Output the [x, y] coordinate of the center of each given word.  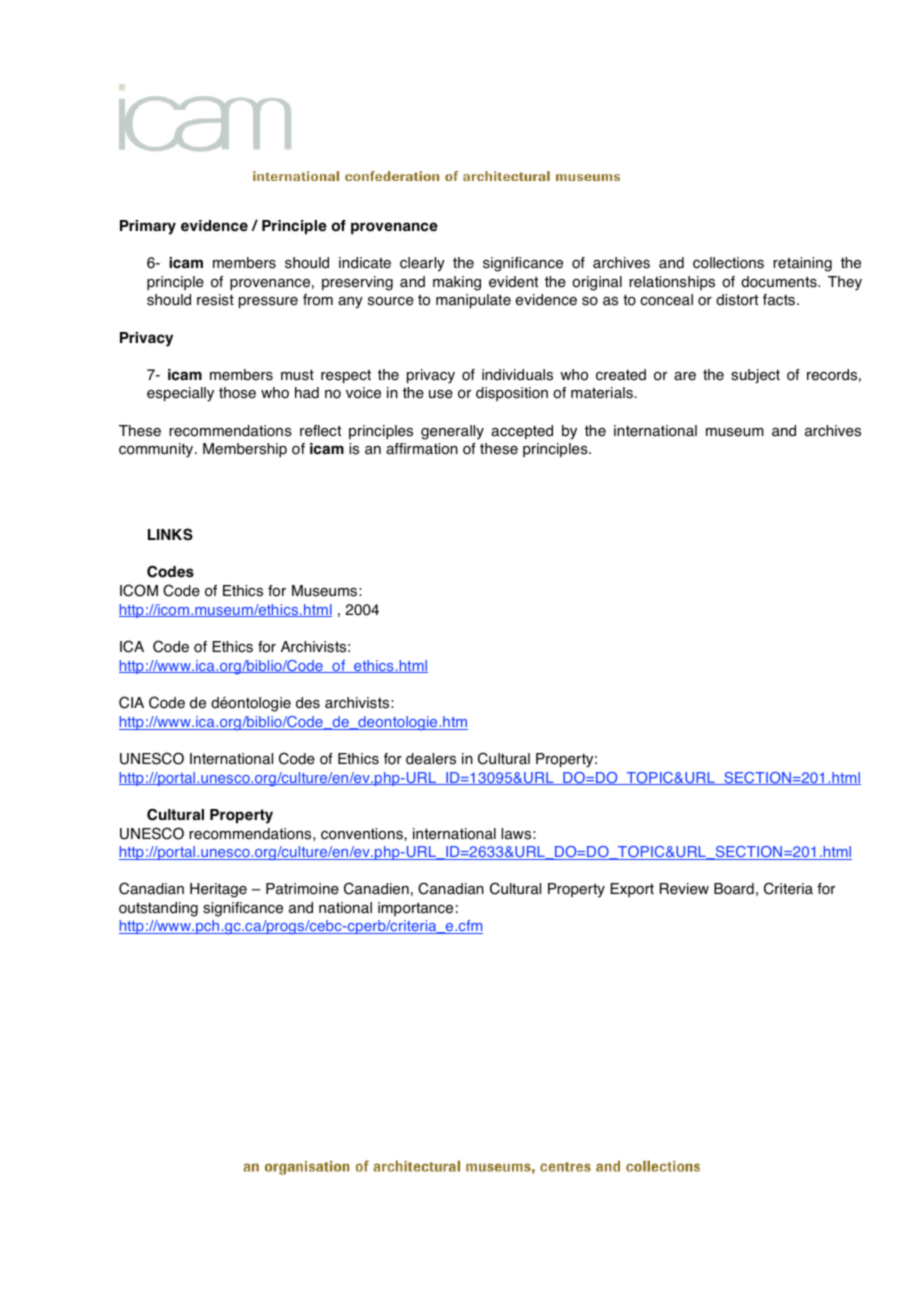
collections [728, 263]
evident [513, 282]
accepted [522, 432]
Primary [148, 227]
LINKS [170, 534]
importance [415, 909]
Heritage [218, 890]
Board [734, 889]
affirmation [422, 449]
